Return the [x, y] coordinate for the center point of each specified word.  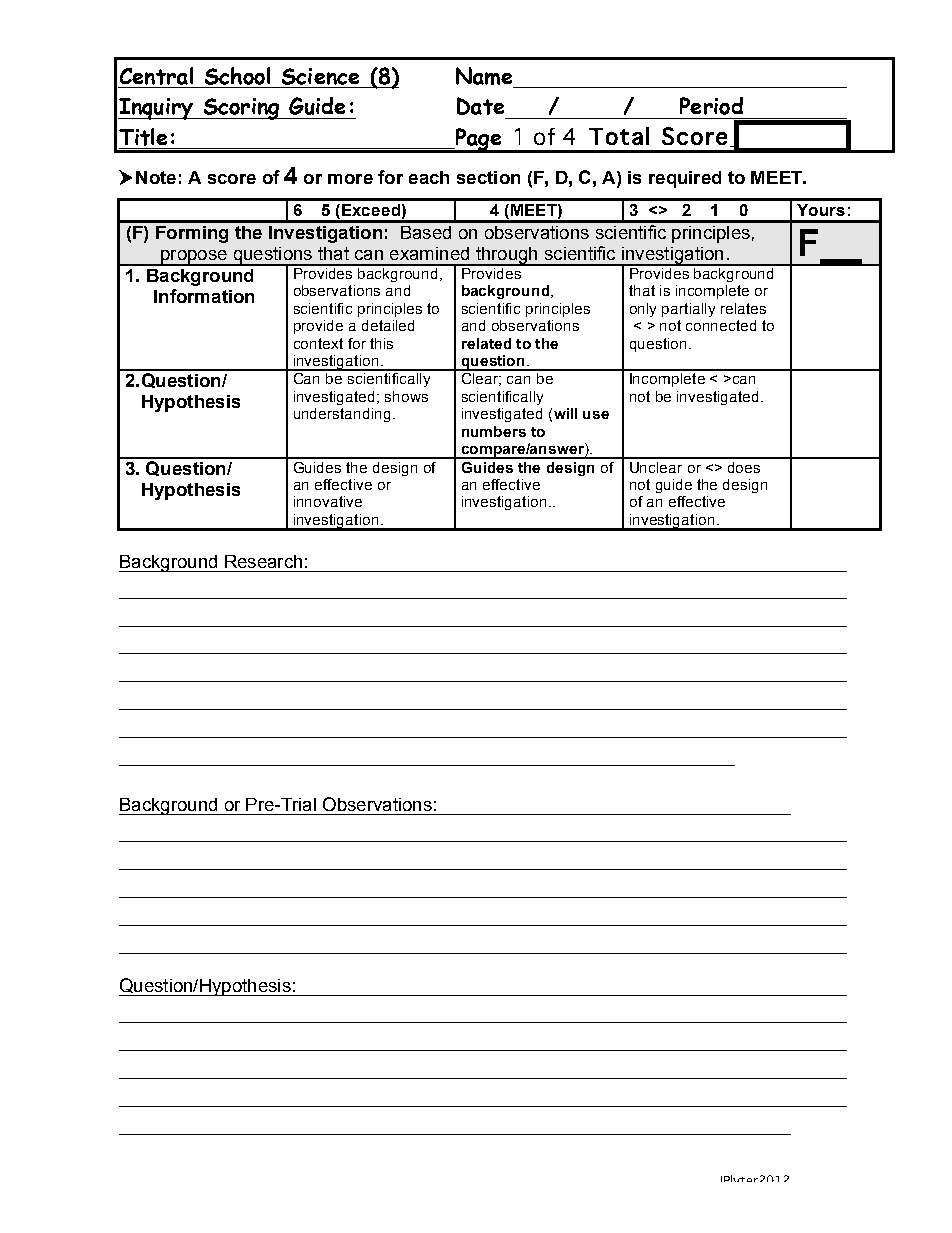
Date [480, 106]
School [237, 76]
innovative [328, 501]
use [596, 415]
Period [711, 106]
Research [263, 561]
